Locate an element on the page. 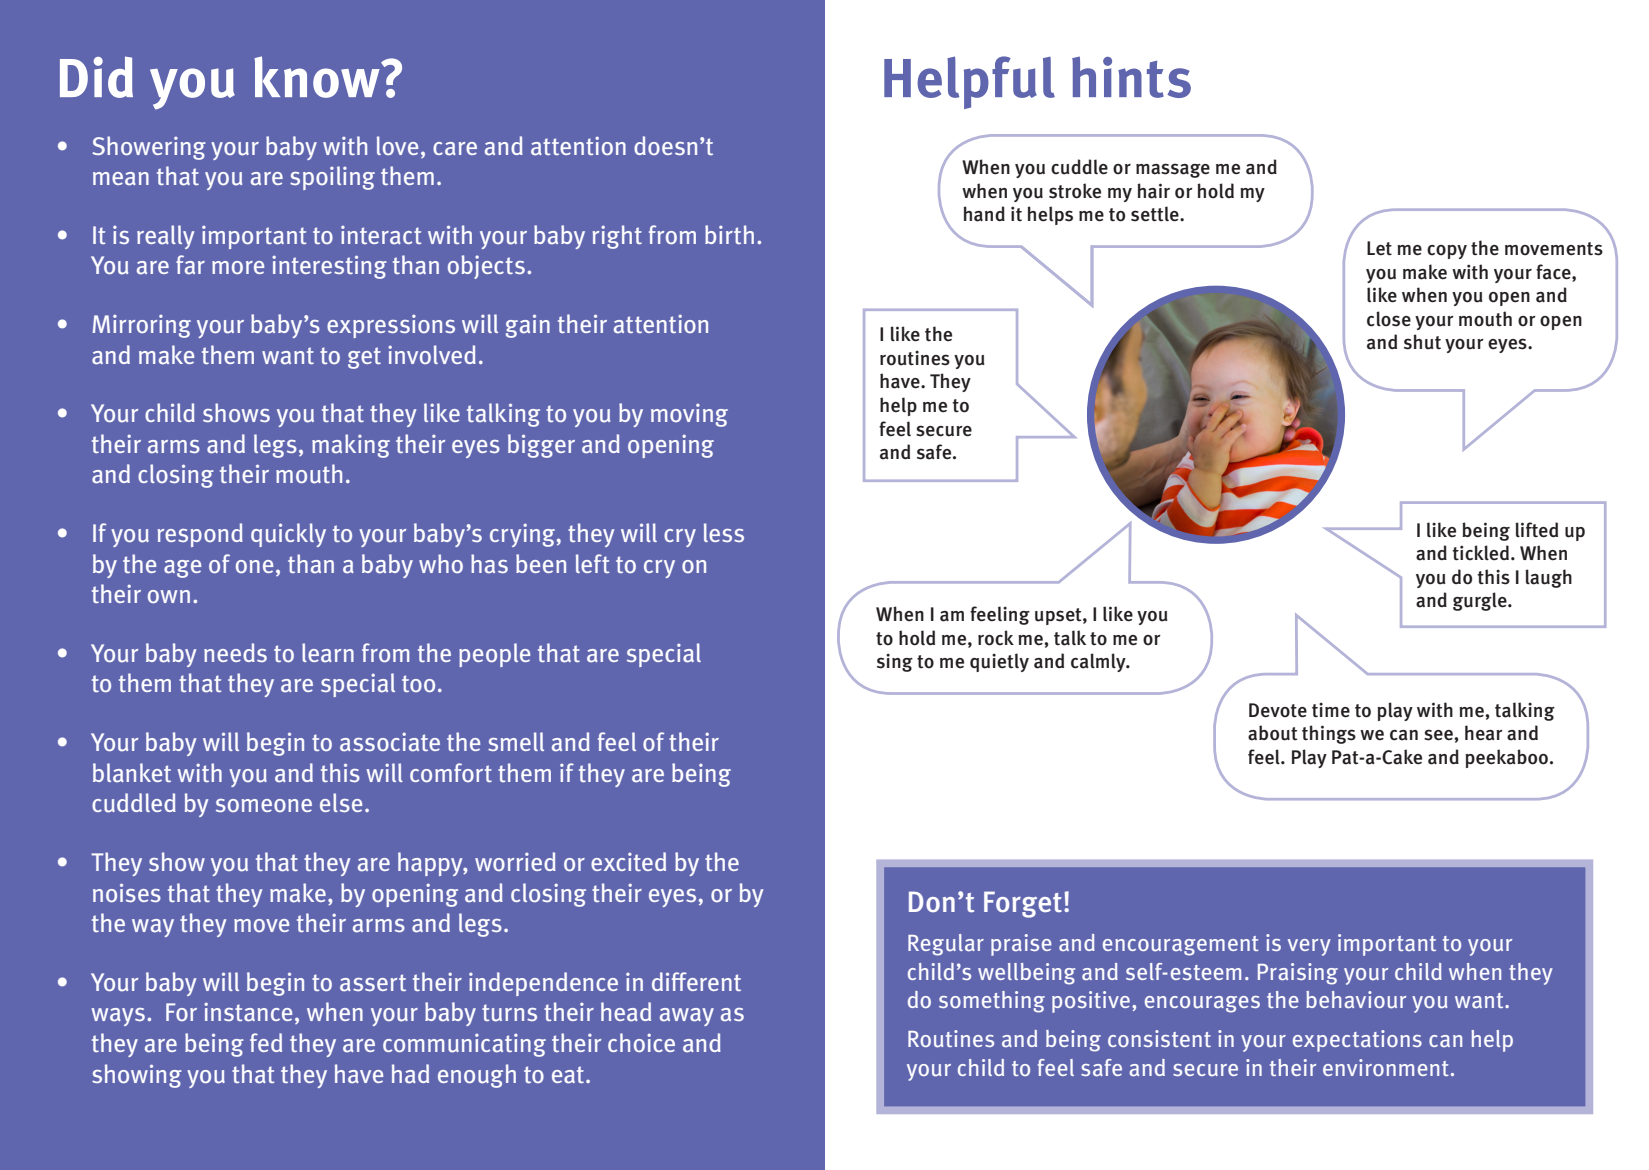  less is located at coordinates (724, 532).
